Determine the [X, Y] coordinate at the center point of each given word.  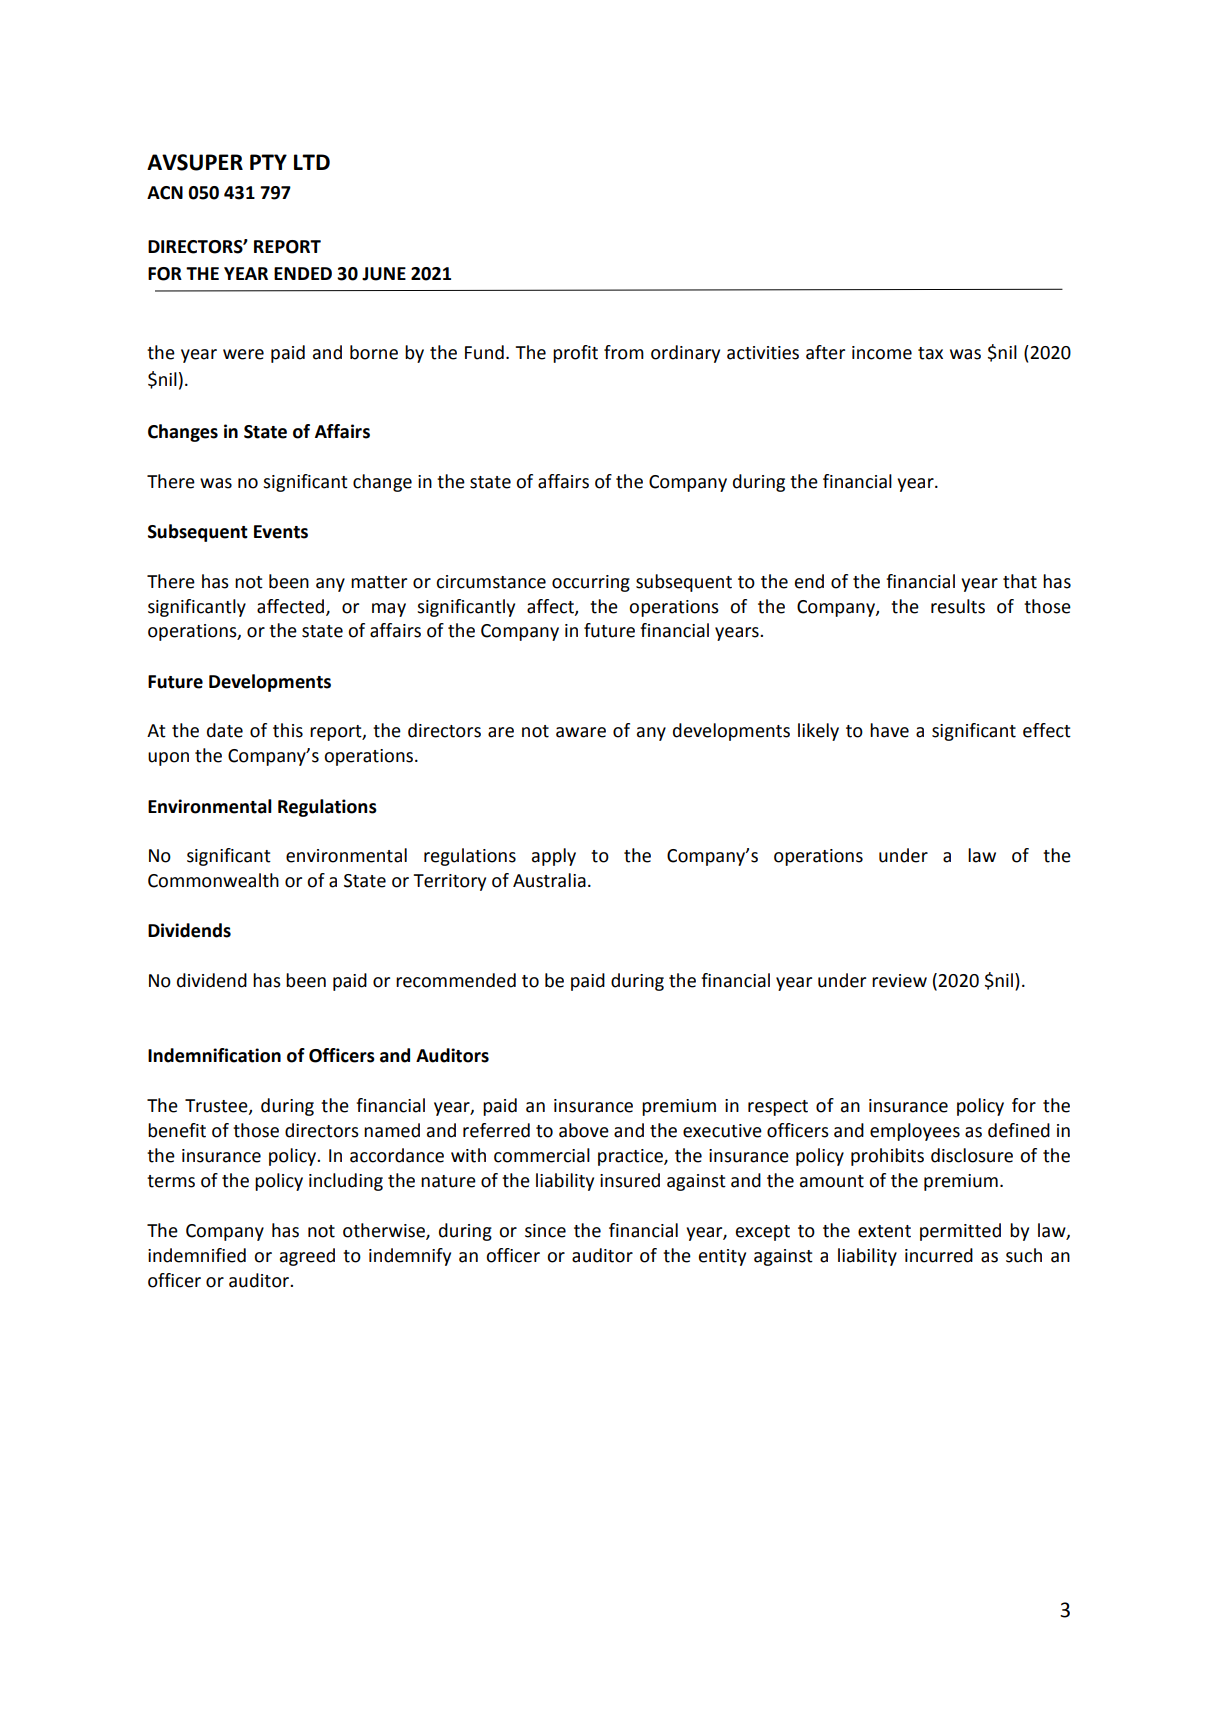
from [624, 352]
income [882, 353]
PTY [268, 162]
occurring [591, 583]
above [584, 1130]
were [243, 354]
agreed [307, 1257]
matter [379, 582]
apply [554, 857]
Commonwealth [213, 880]
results [958, 606]
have [889, 730]
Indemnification [214, 1055]
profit [575, 354]
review [899, 981]
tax [930, 353]
